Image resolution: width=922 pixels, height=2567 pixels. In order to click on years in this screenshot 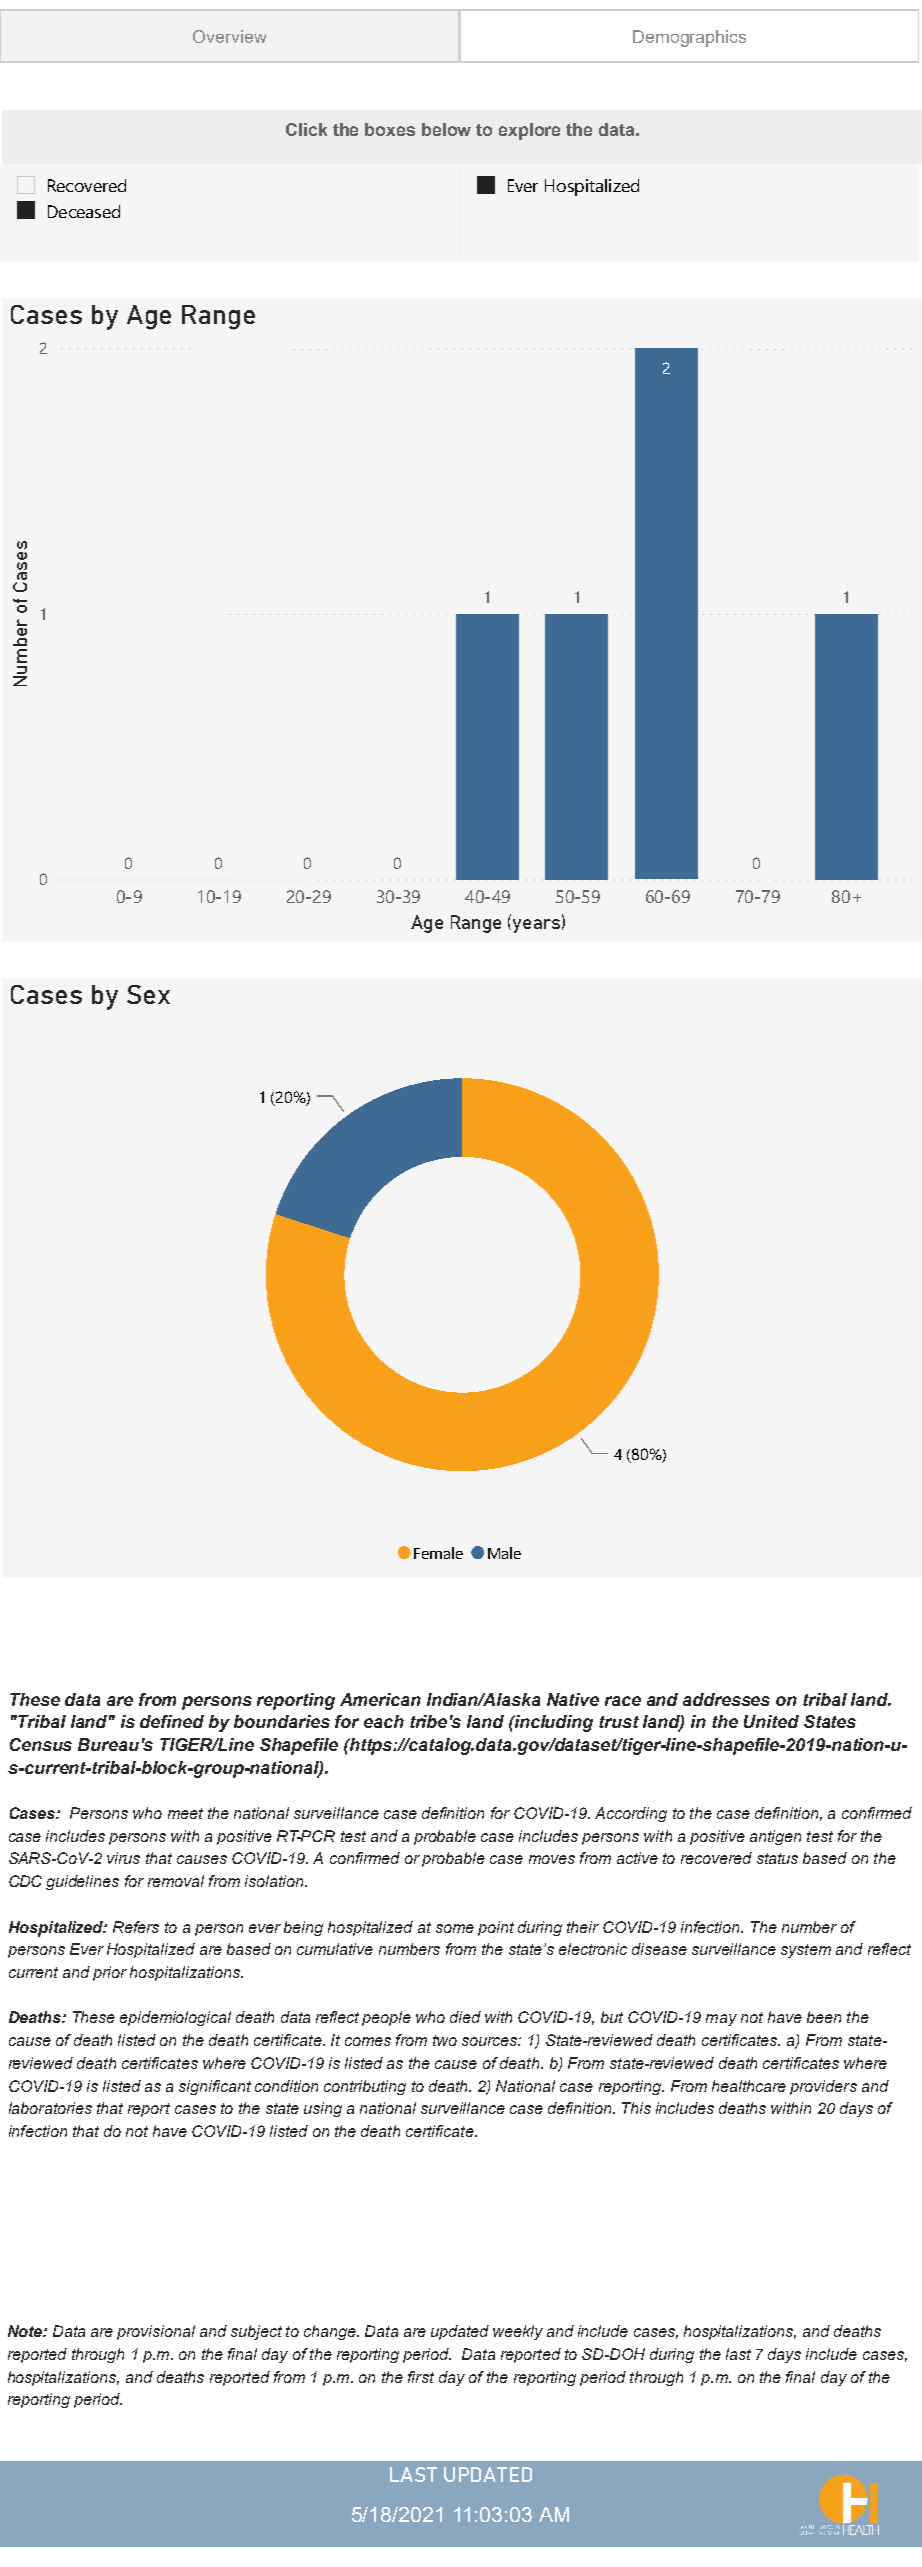, I will do `click(535, 926)`.
